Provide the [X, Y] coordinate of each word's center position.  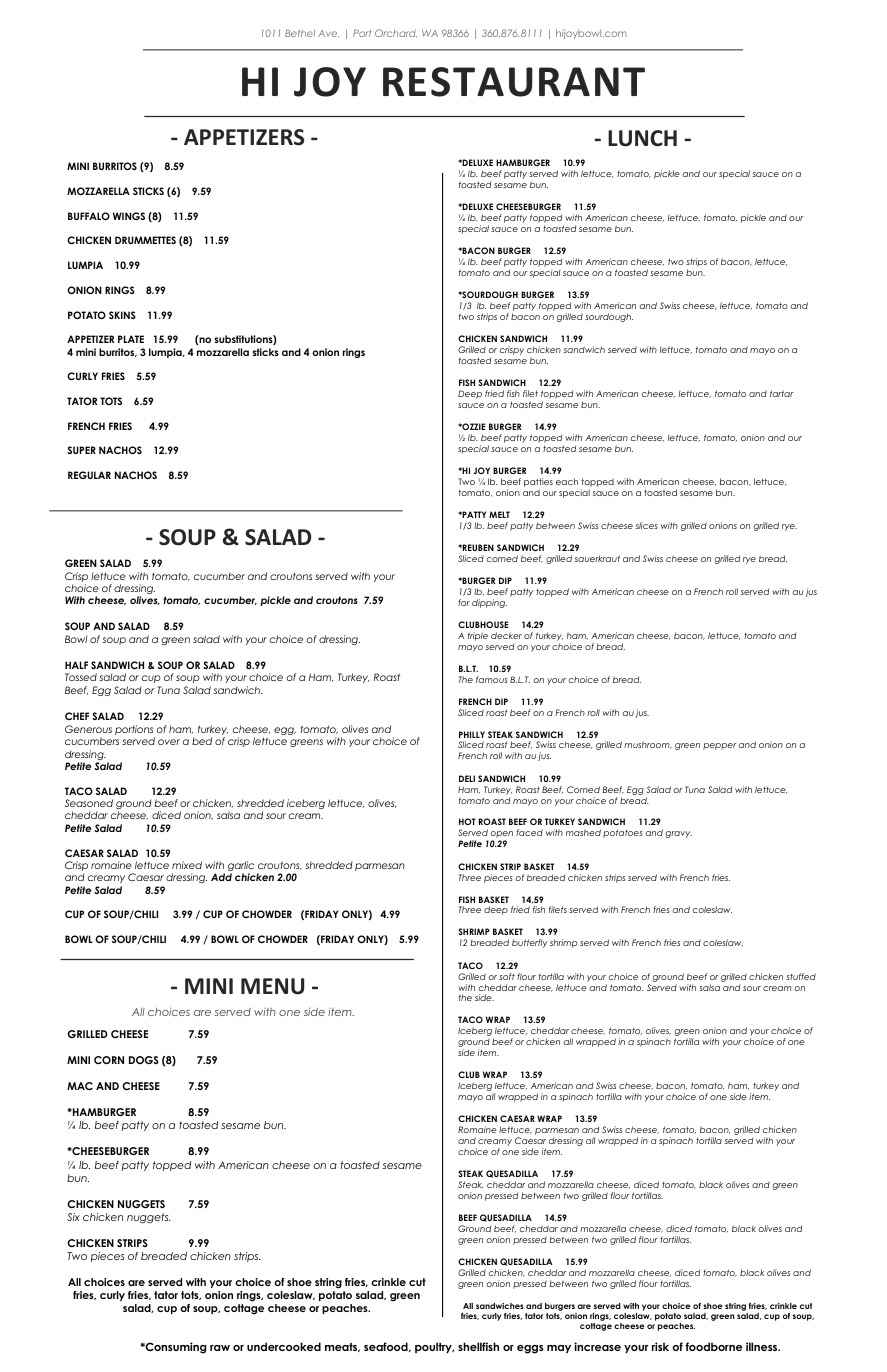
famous [492, 679]
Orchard [396, 33]
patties [538, 482]
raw [220, 1348]
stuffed [801, 976]
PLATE [131, 339]
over [169, 742]
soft [507, 976]
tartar [781, 393]
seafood [387, 1347]
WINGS [129, 216]
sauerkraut [597, 558]
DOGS [144, 1060]
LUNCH [642, 138]
